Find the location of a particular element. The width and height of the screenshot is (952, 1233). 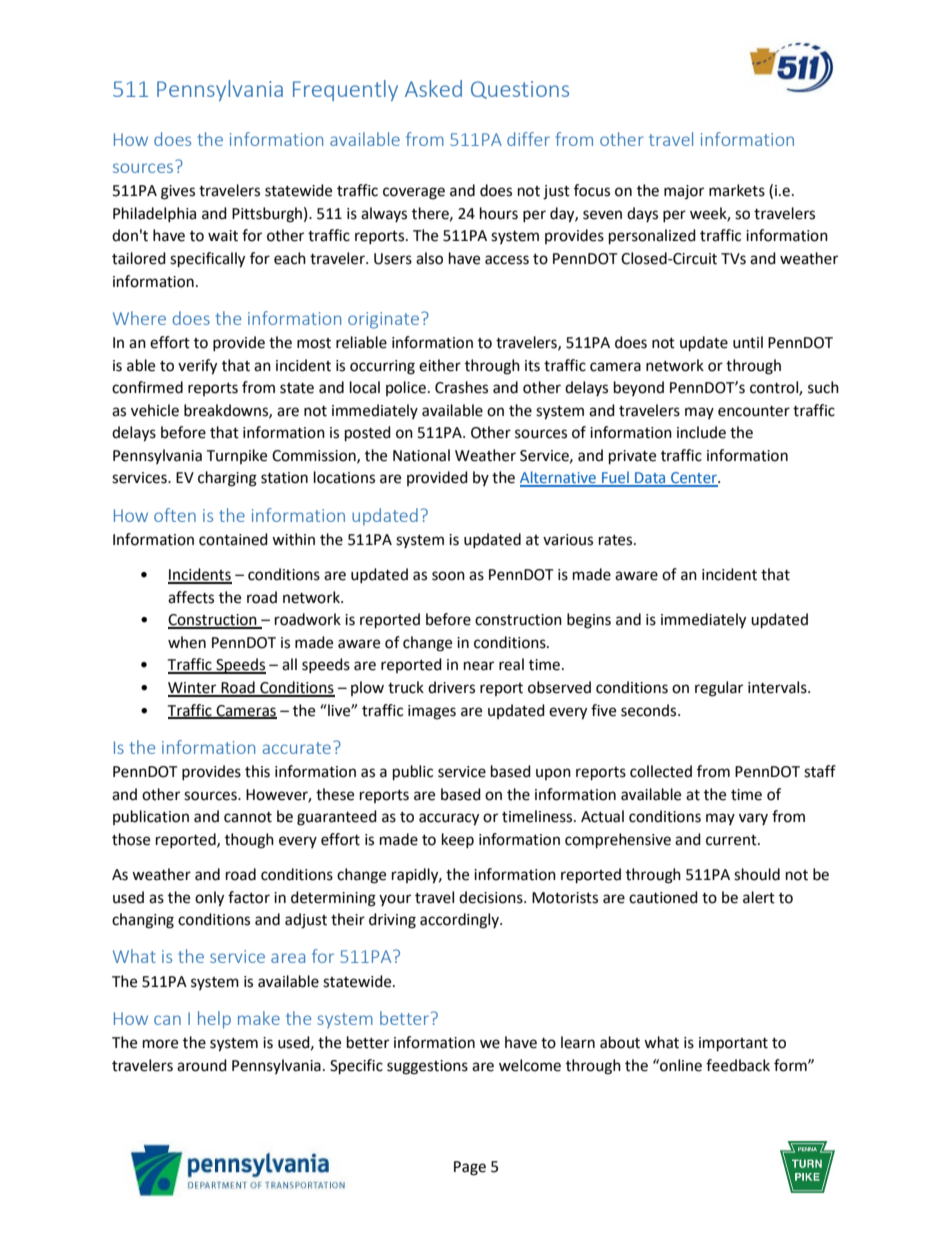

contained is located at coordinates (233, 539).
